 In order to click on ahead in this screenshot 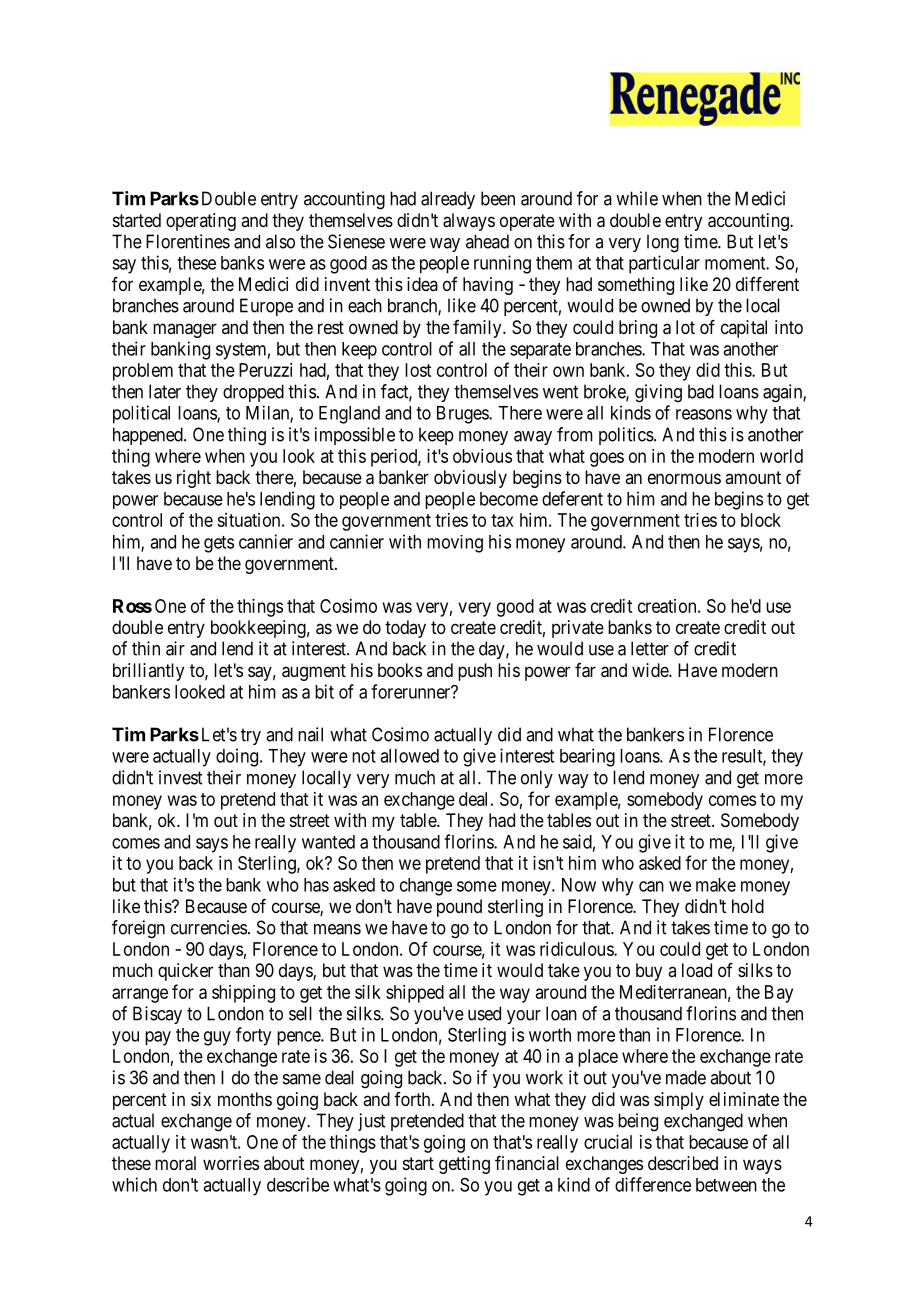, I will do `click(487, 241)`.
